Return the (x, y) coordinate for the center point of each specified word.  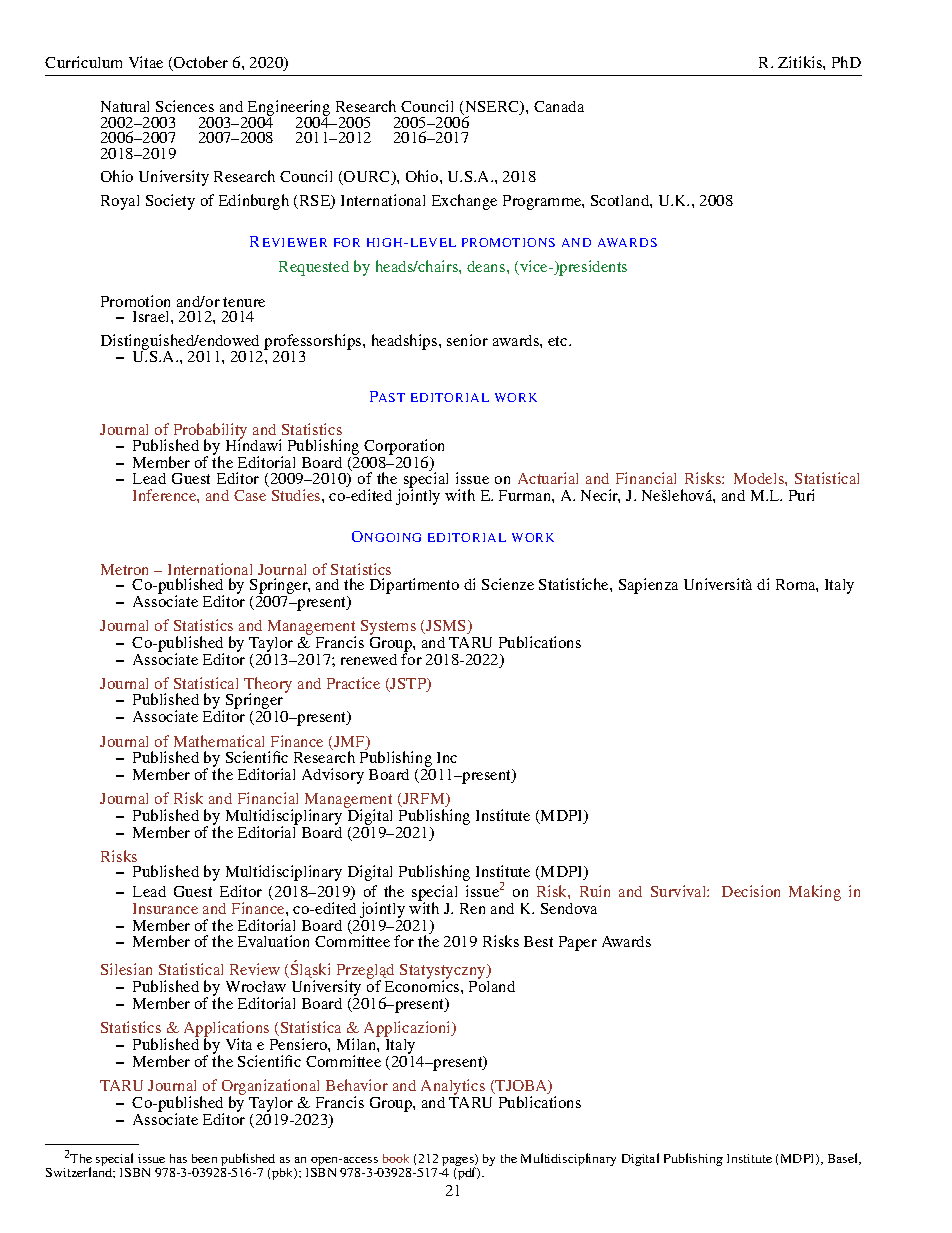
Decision (751, 891)
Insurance (165, 908)
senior (467, 340)
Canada (559, 106)
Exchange (464, 202)
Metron (124, 569)
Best (538, 941)
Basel (844, 1159)
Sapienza (648, 586)
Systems (388, 629)
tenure (244, 302)
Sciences (185, 106)
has (178, 1158)
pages (459, 1163)
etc (559, 341)
